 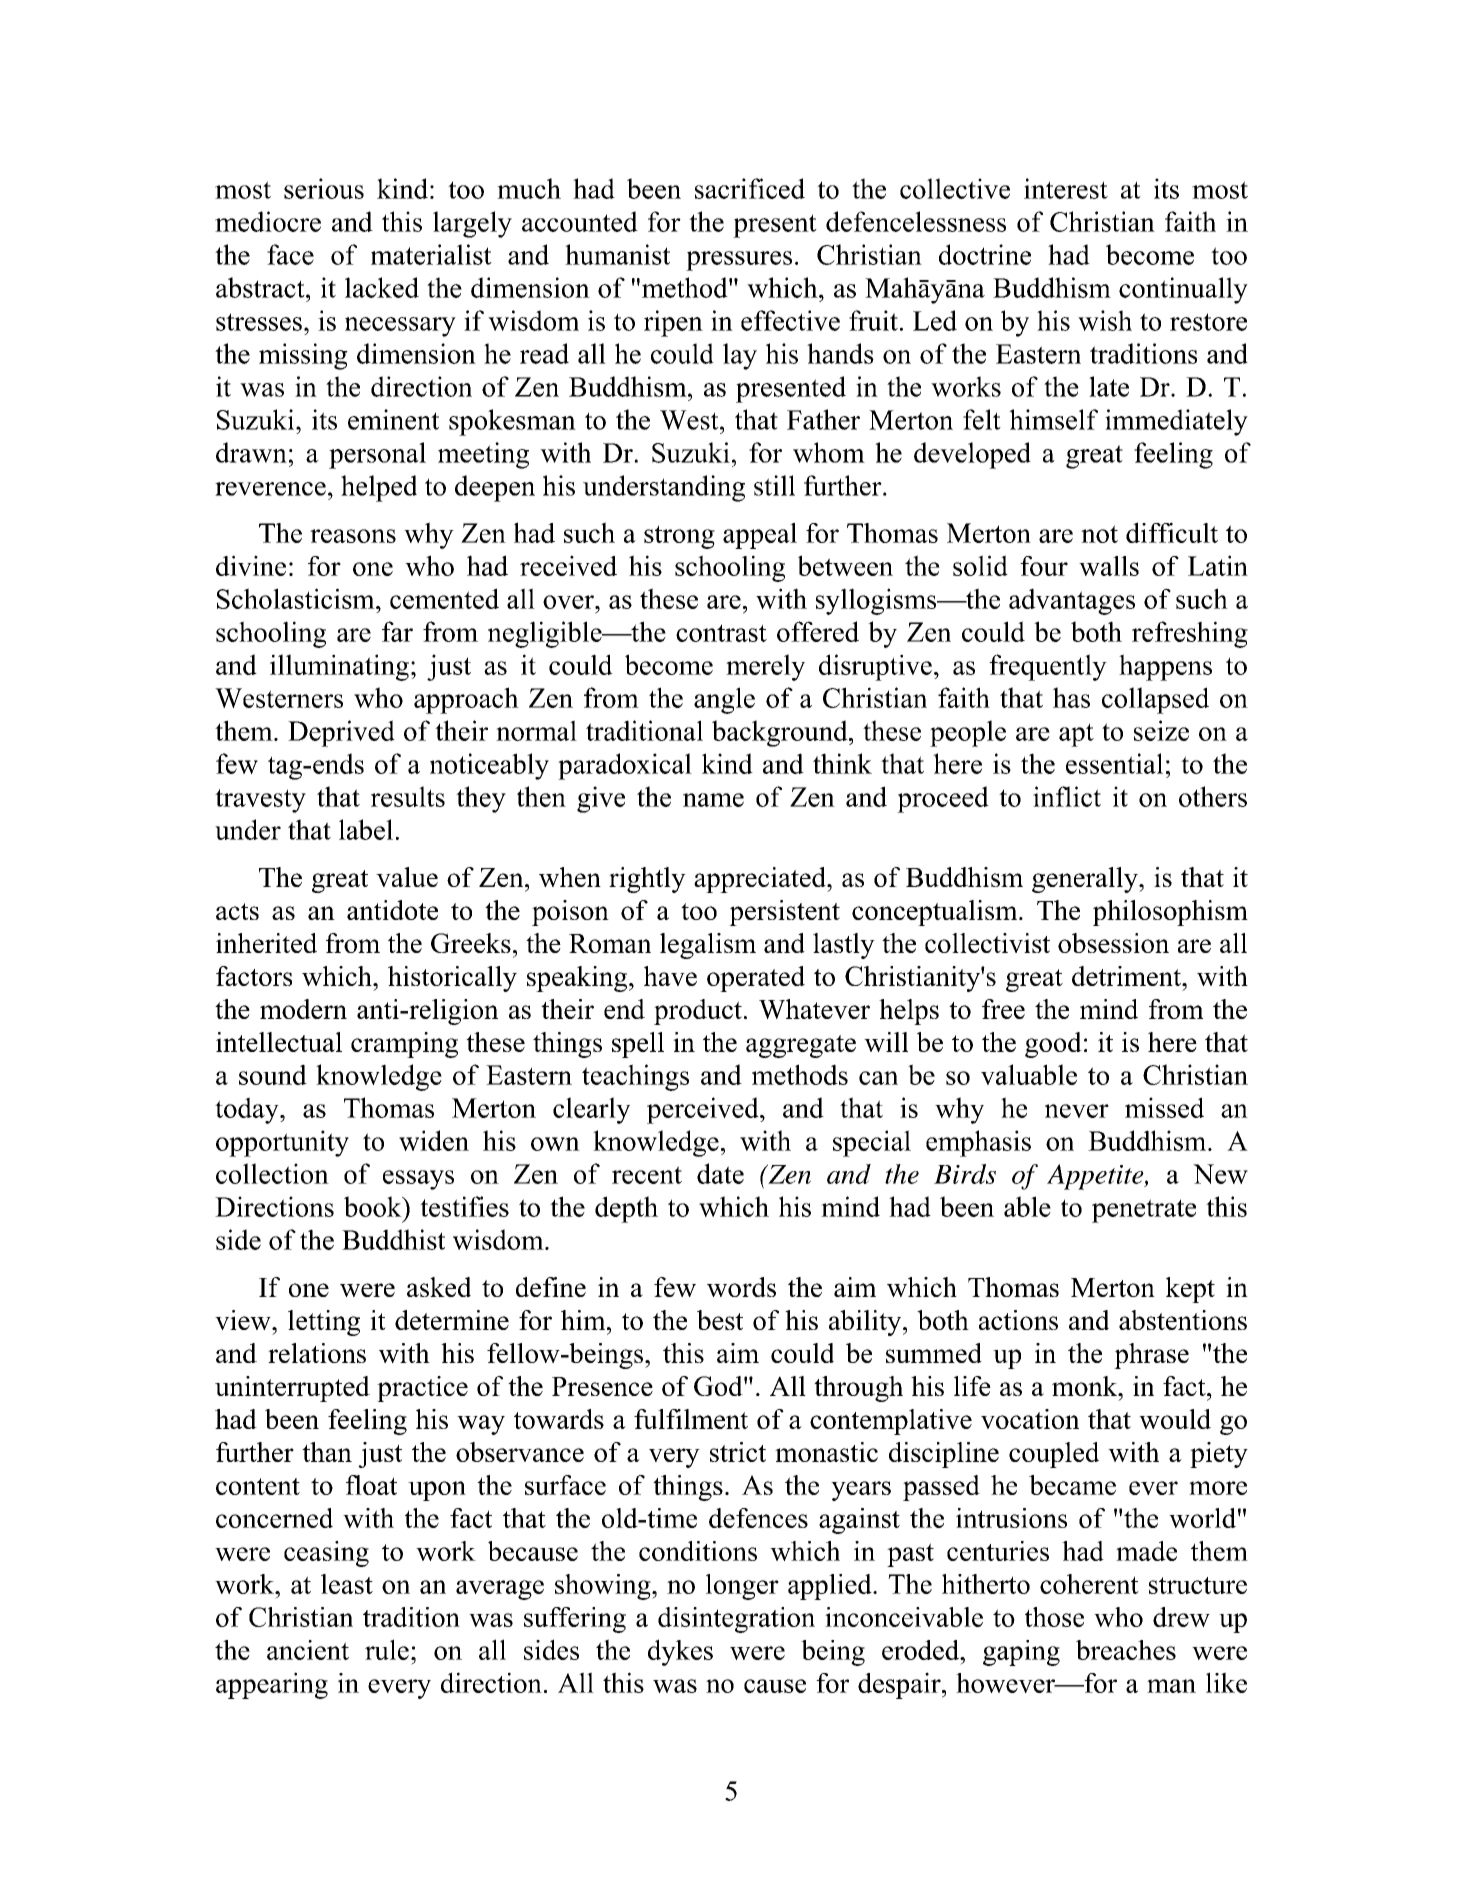 What do you see at coordinates (1144, 1211) in the screenshot?
I see `penetrate` at bounding box center [1144, 1211].
